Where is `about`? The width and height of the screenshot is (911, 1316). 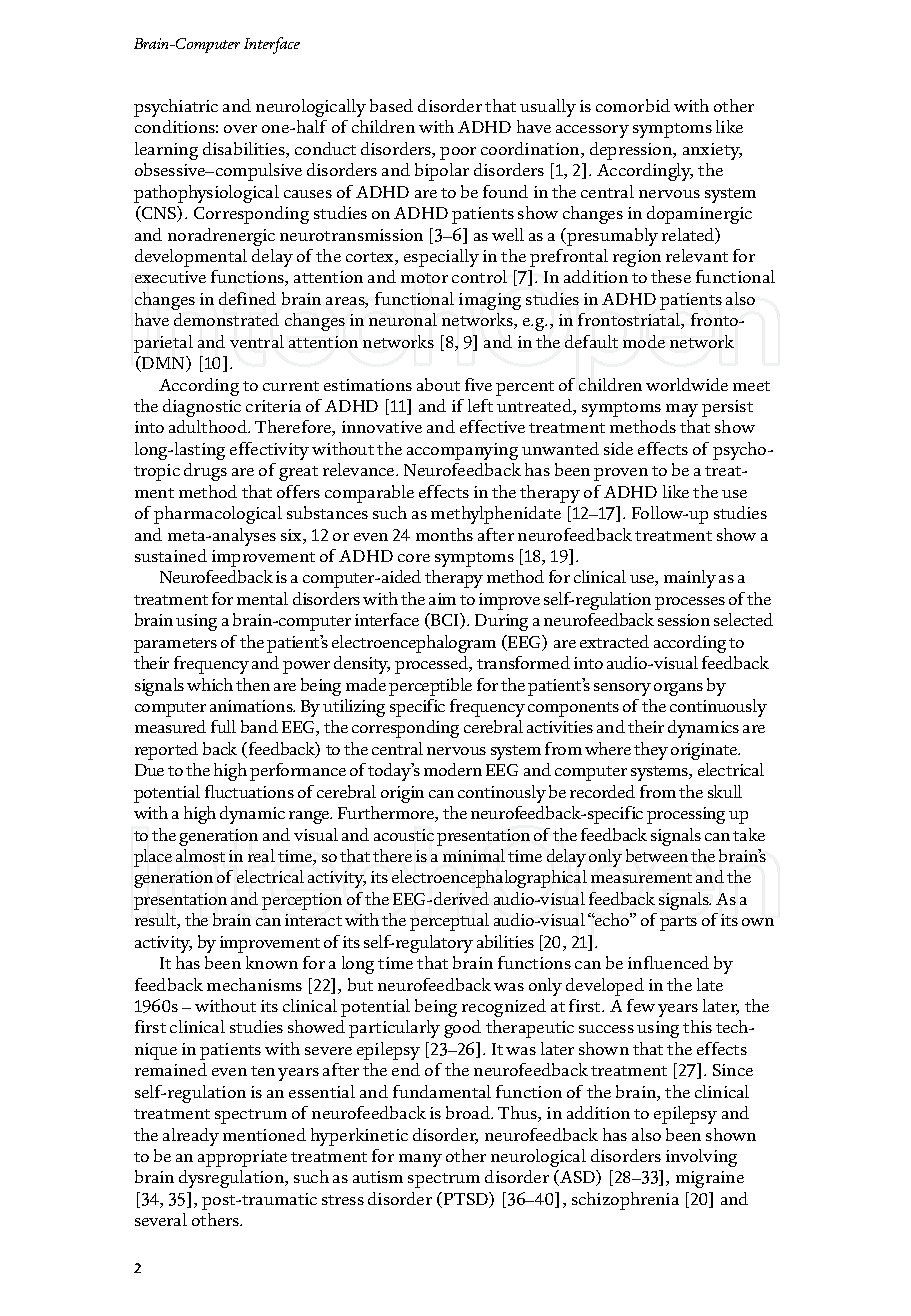 about is located at coordinates (438, 384).
